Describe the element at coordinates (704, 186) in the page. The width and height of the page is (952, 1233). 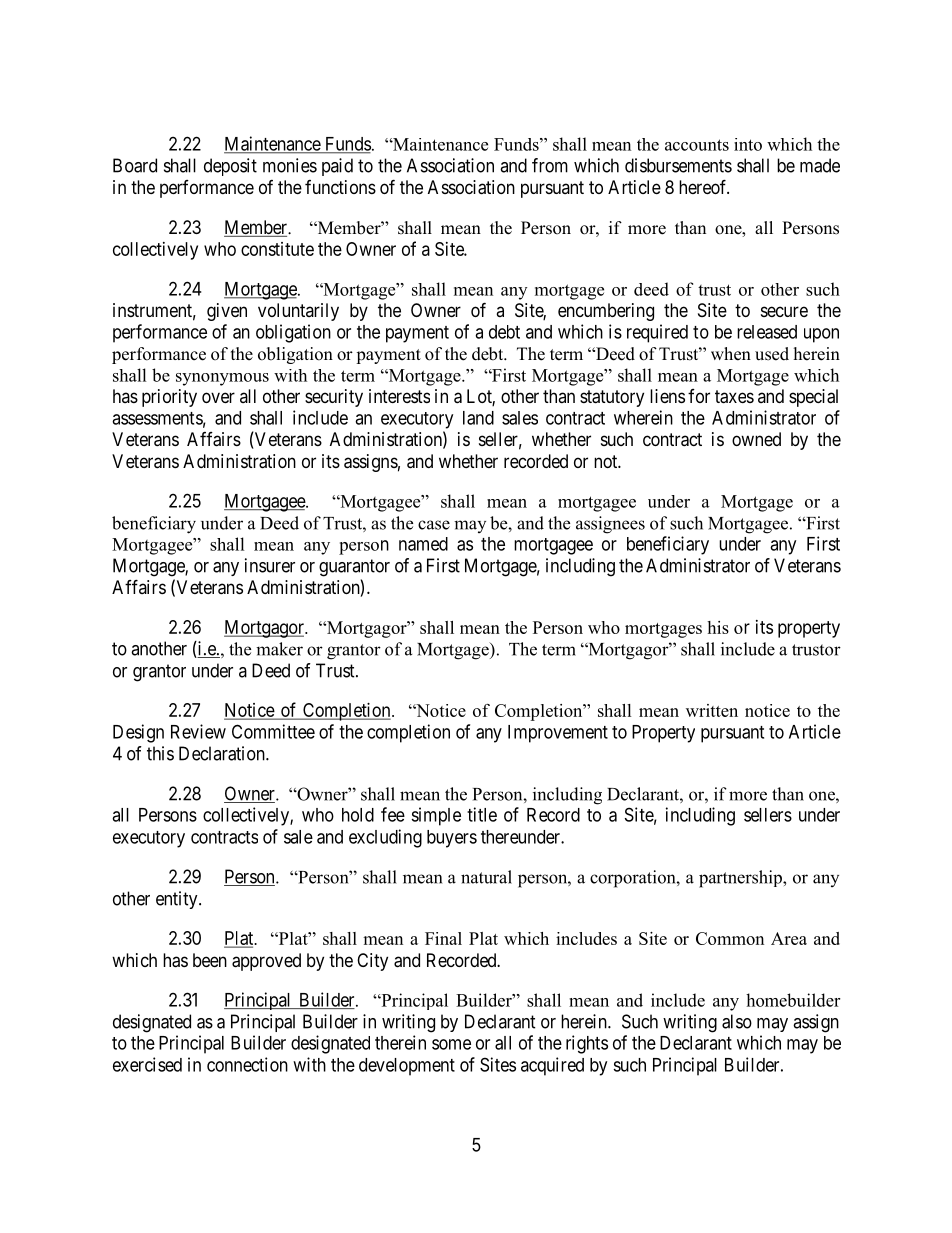
I see `hereof` at that location.
